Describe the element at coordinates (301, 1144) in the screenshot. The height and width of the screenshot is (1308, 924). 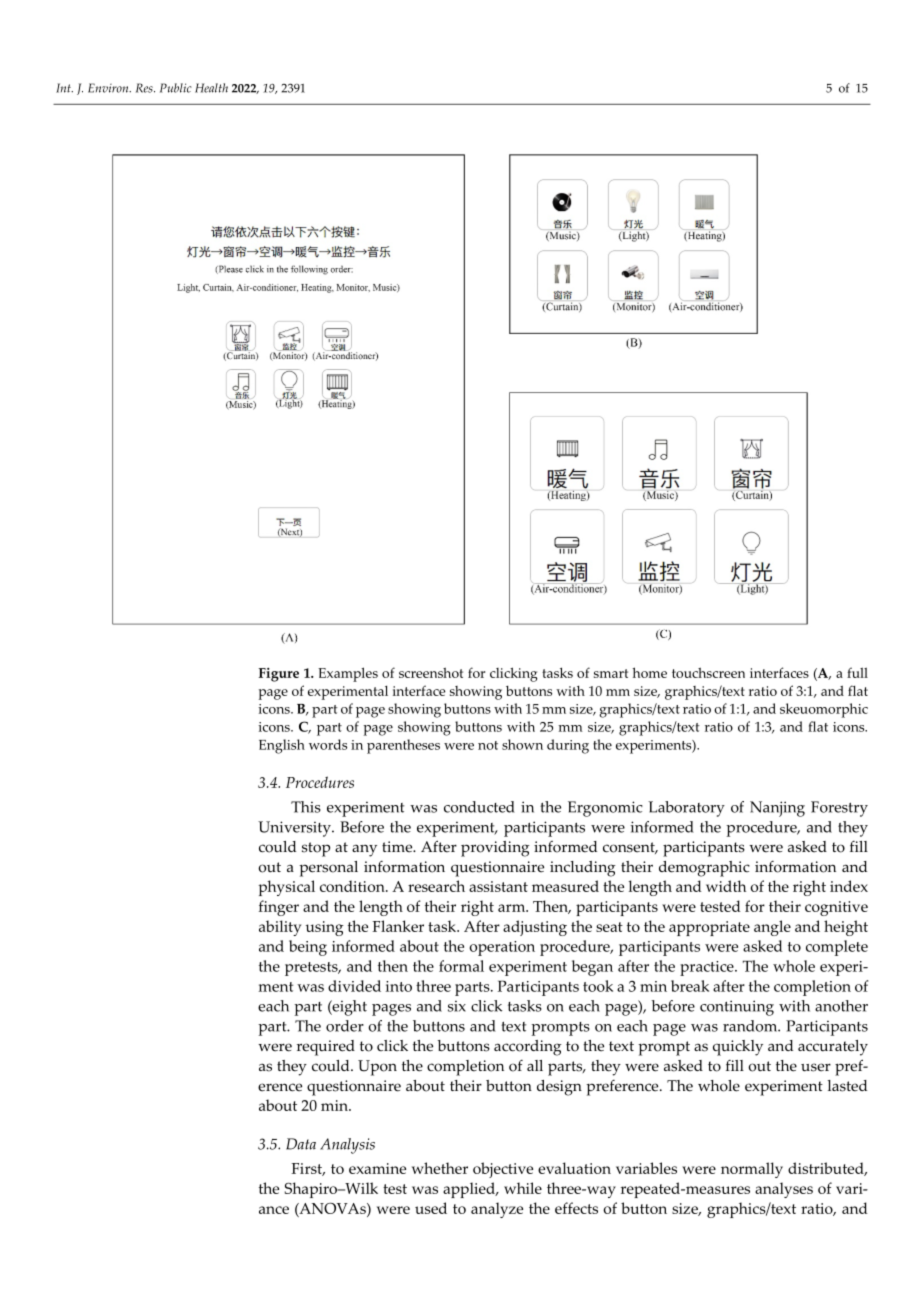
I see `Data` at that location.
